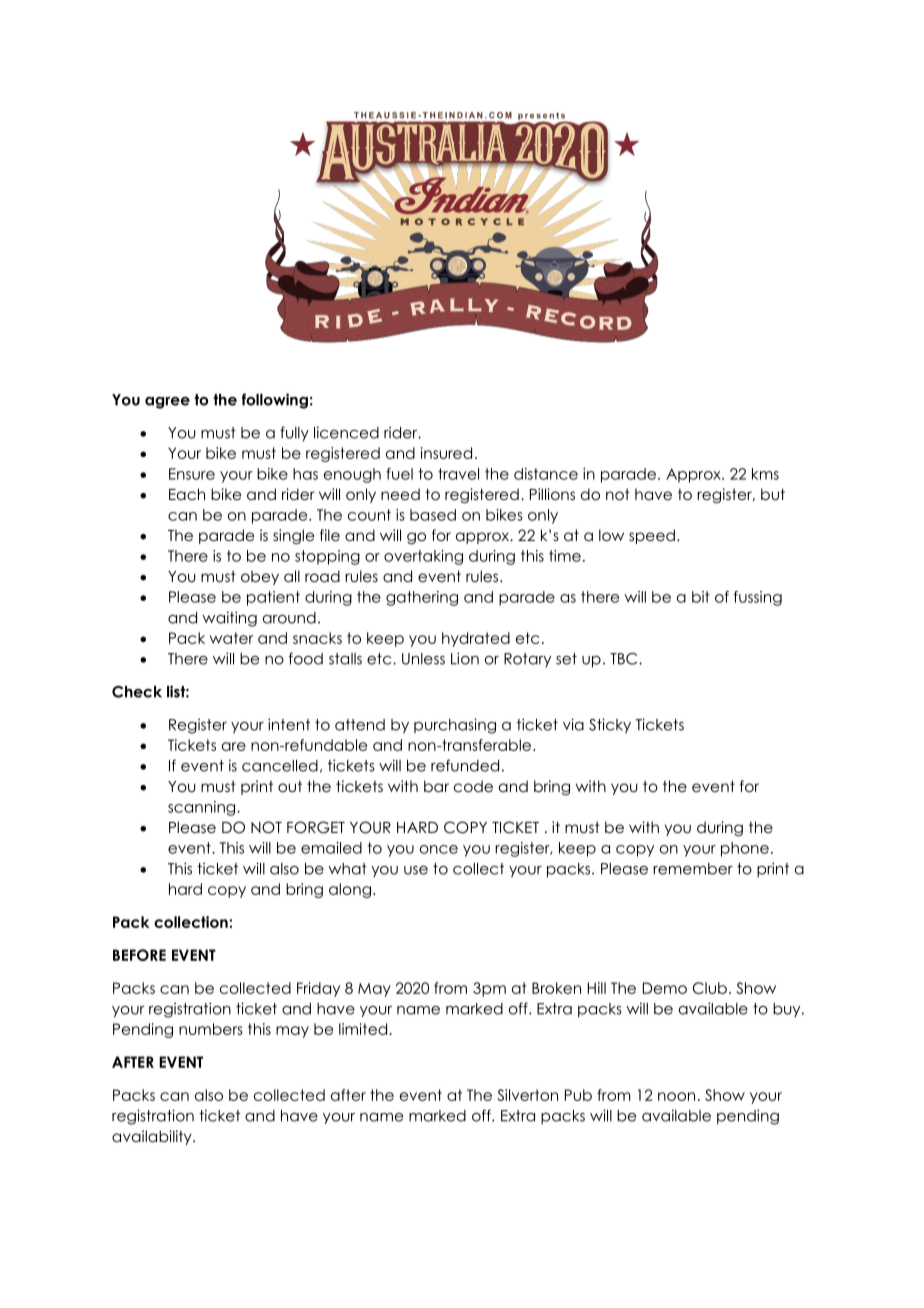 This image has width=924, height=1308. What do you see at coordinates (465, 765) in the image?
I see `refunded` at bounding box center [465, 765].
